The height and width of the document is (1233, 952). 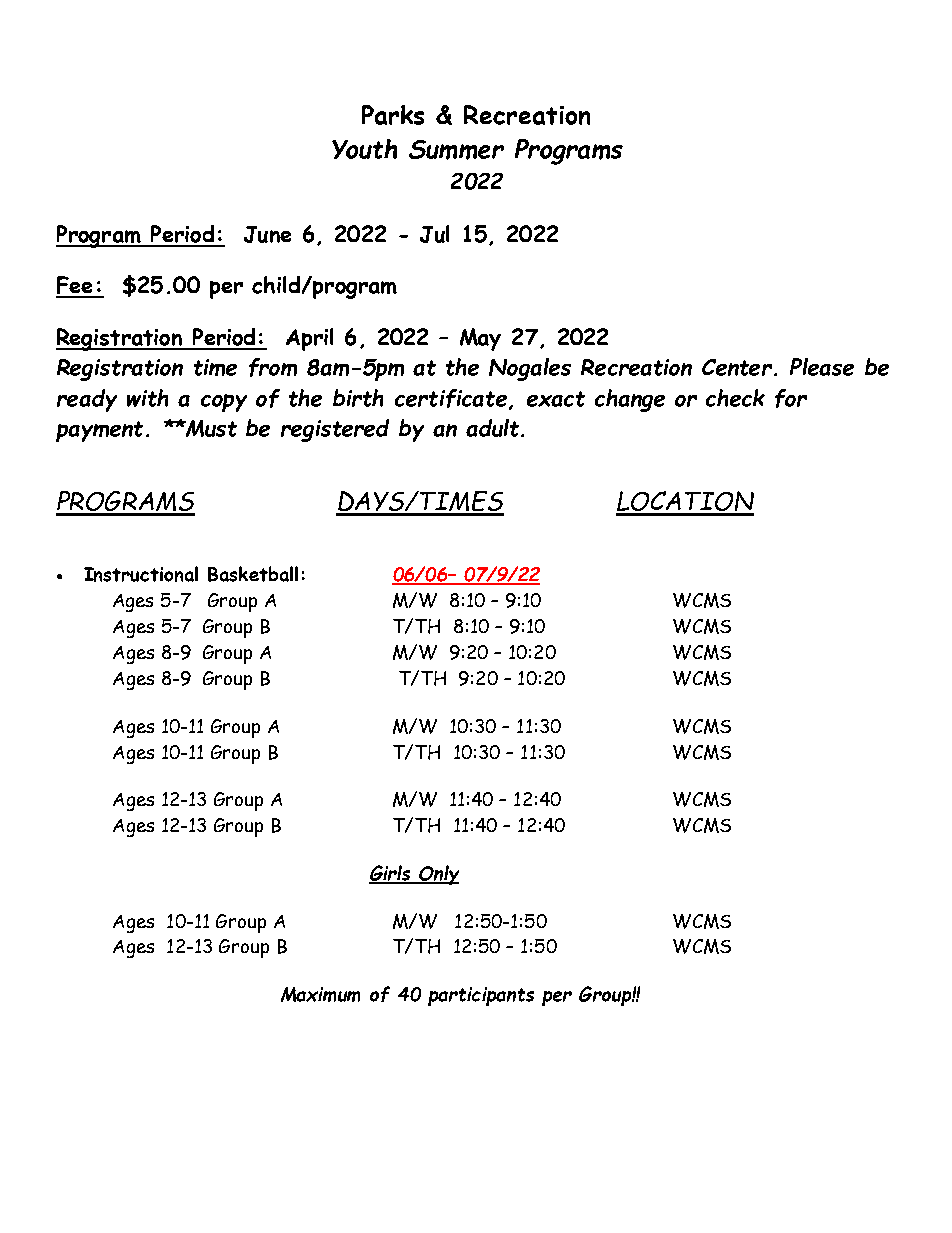 I want to click on Girls, so click(x=391, y=874).
